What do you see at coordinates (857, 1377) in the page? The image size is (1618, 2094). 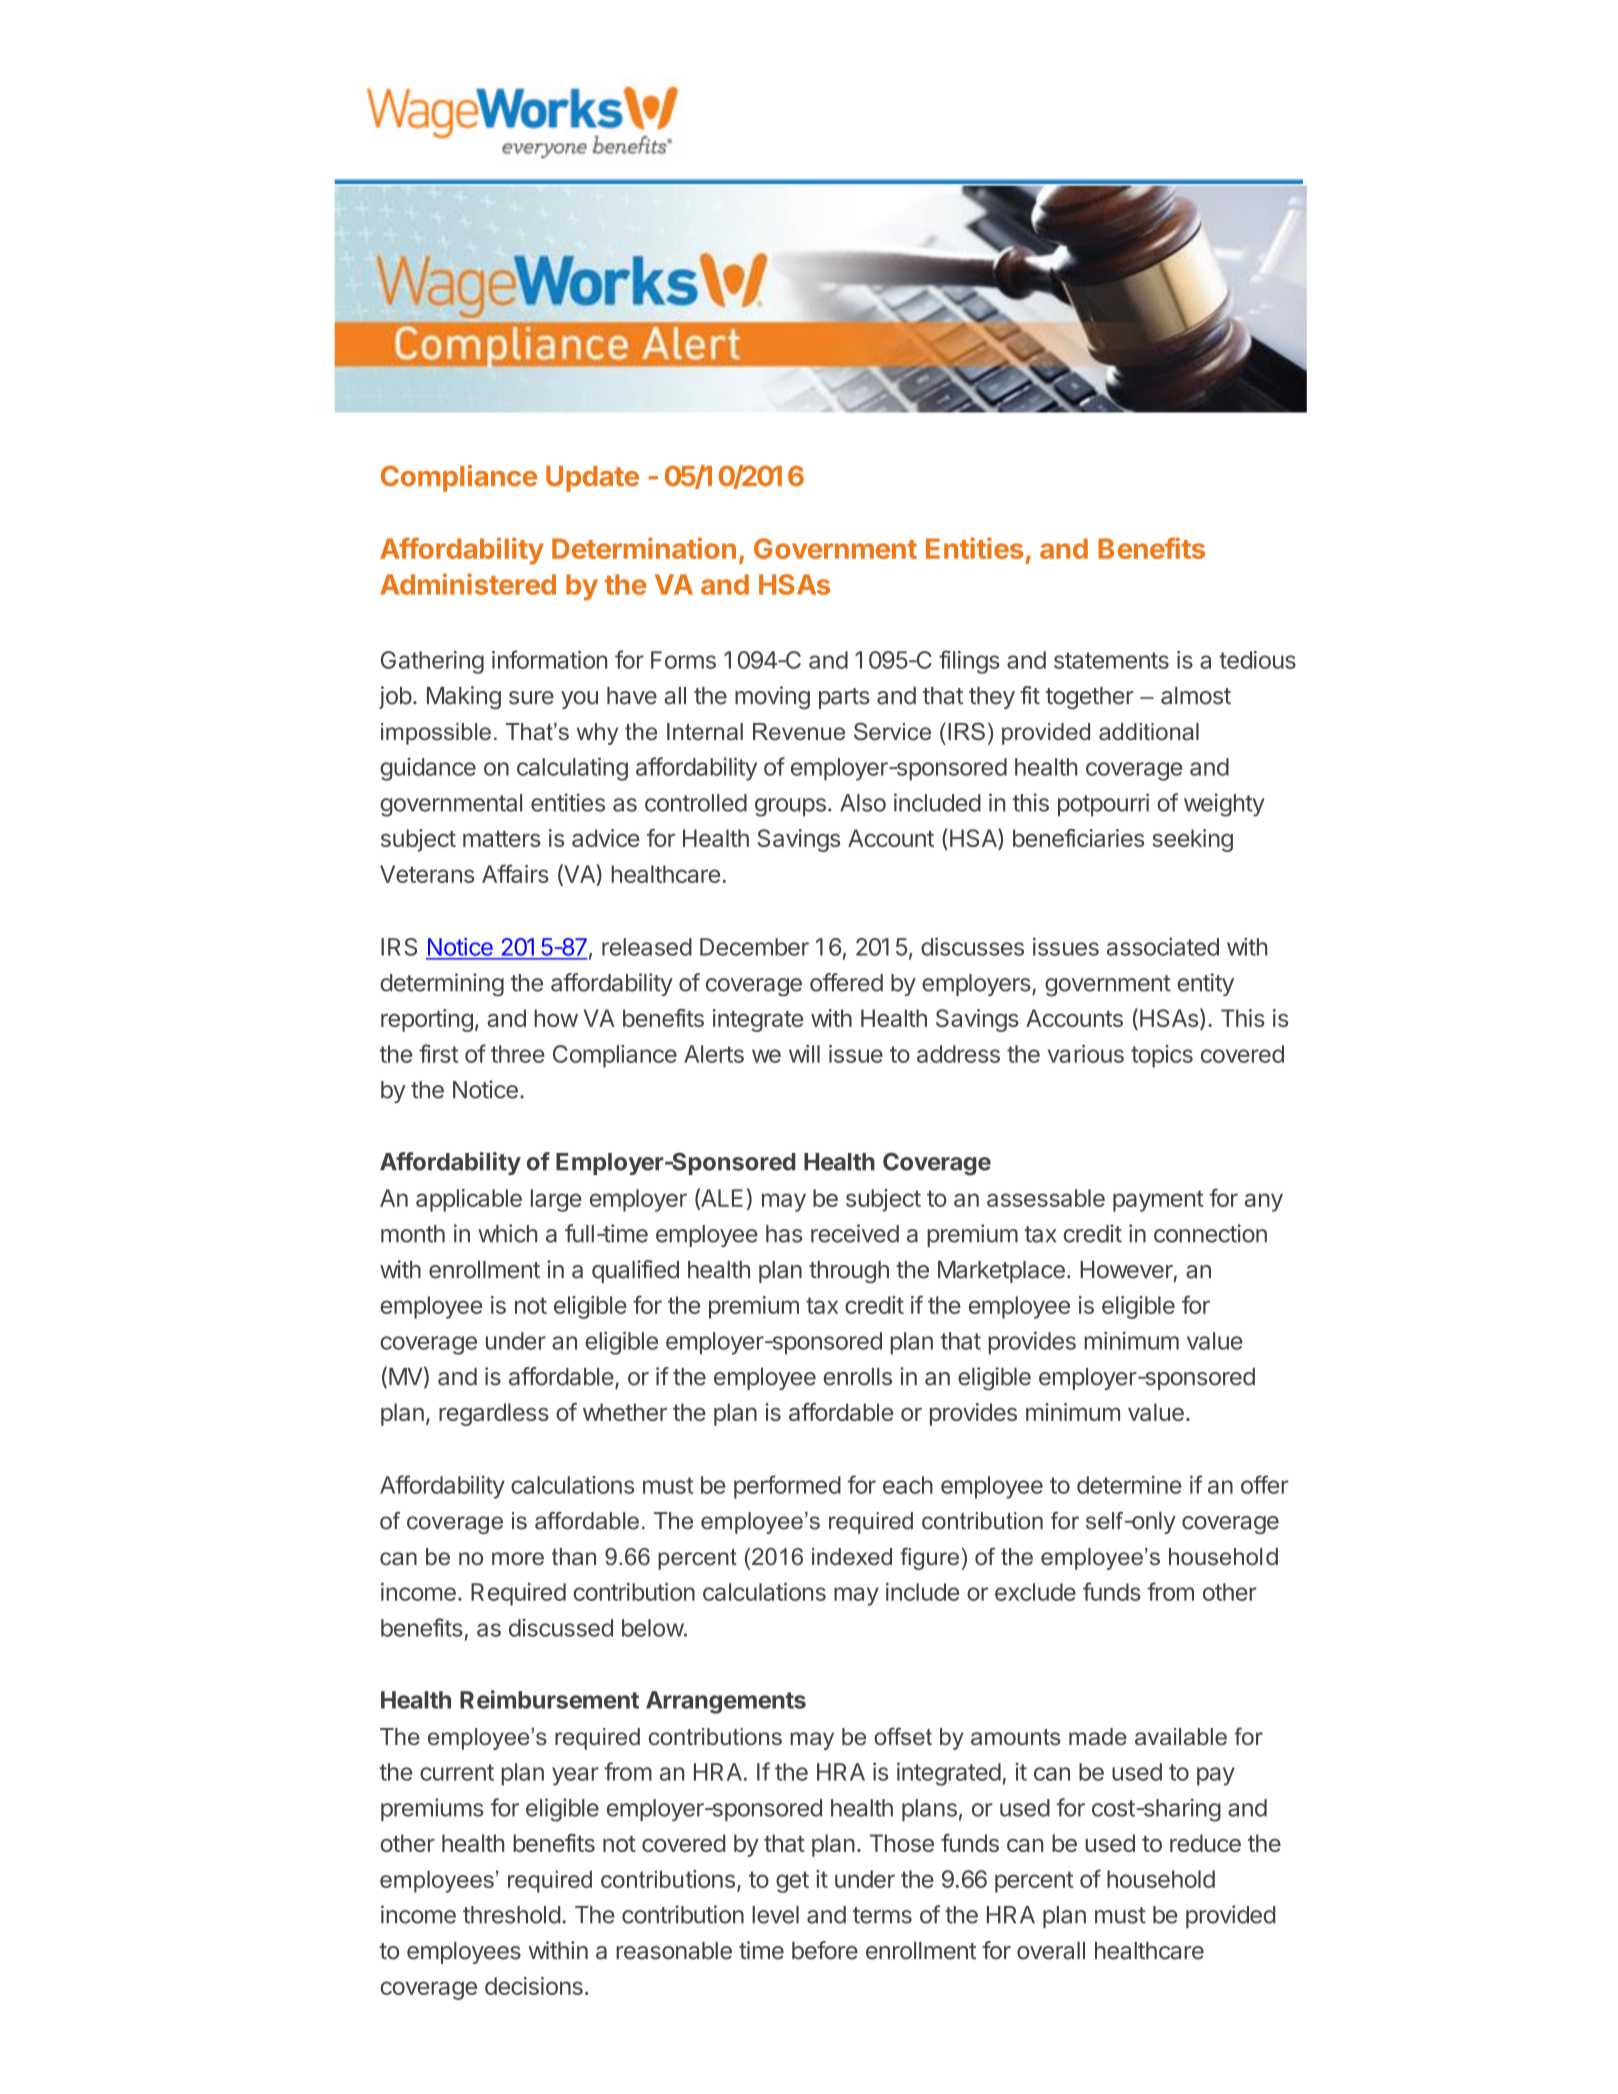 I see `enrolls` at bounding box center [857, 1377].
